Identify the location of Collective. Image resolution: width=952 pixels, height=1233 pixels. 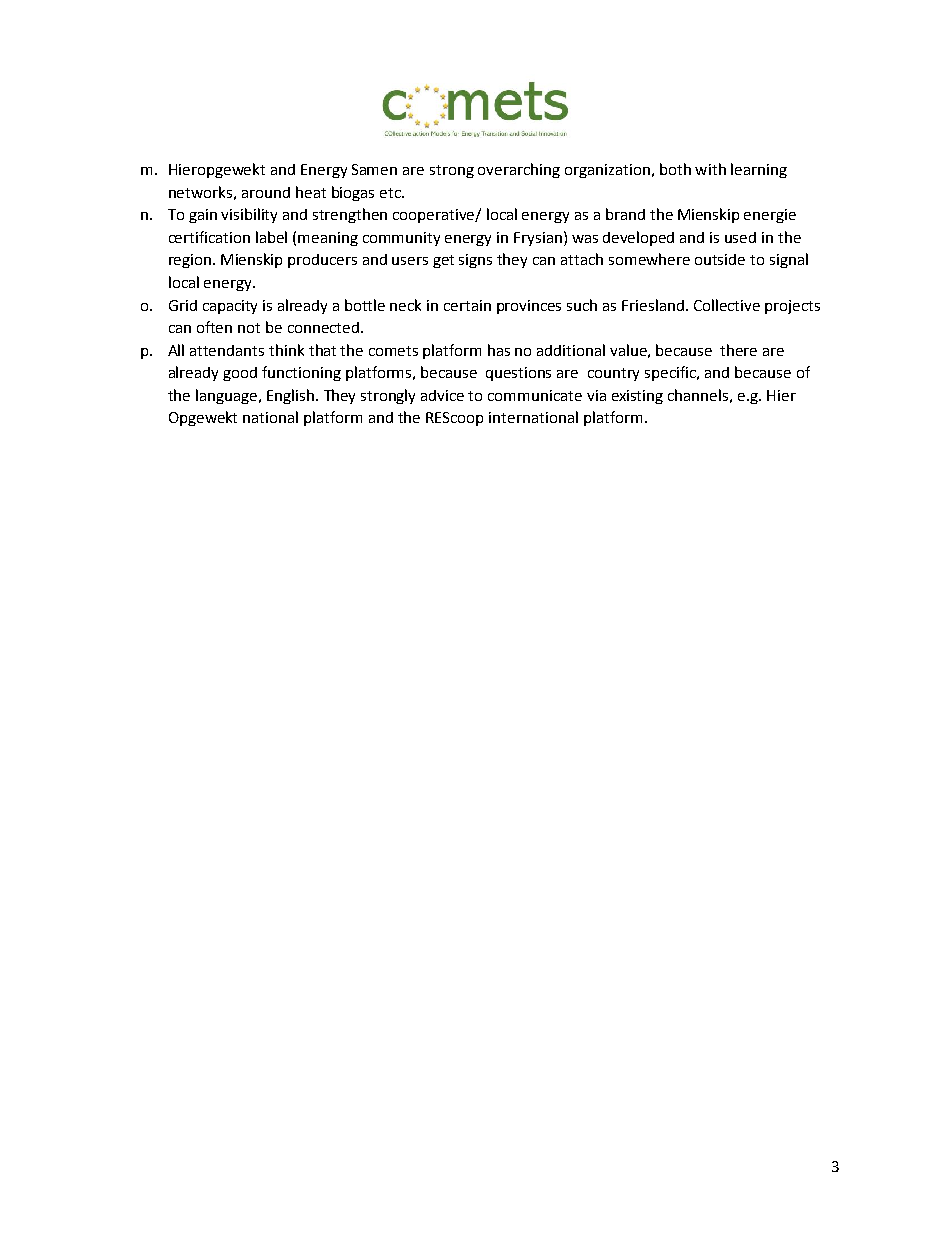
(727, 305).
